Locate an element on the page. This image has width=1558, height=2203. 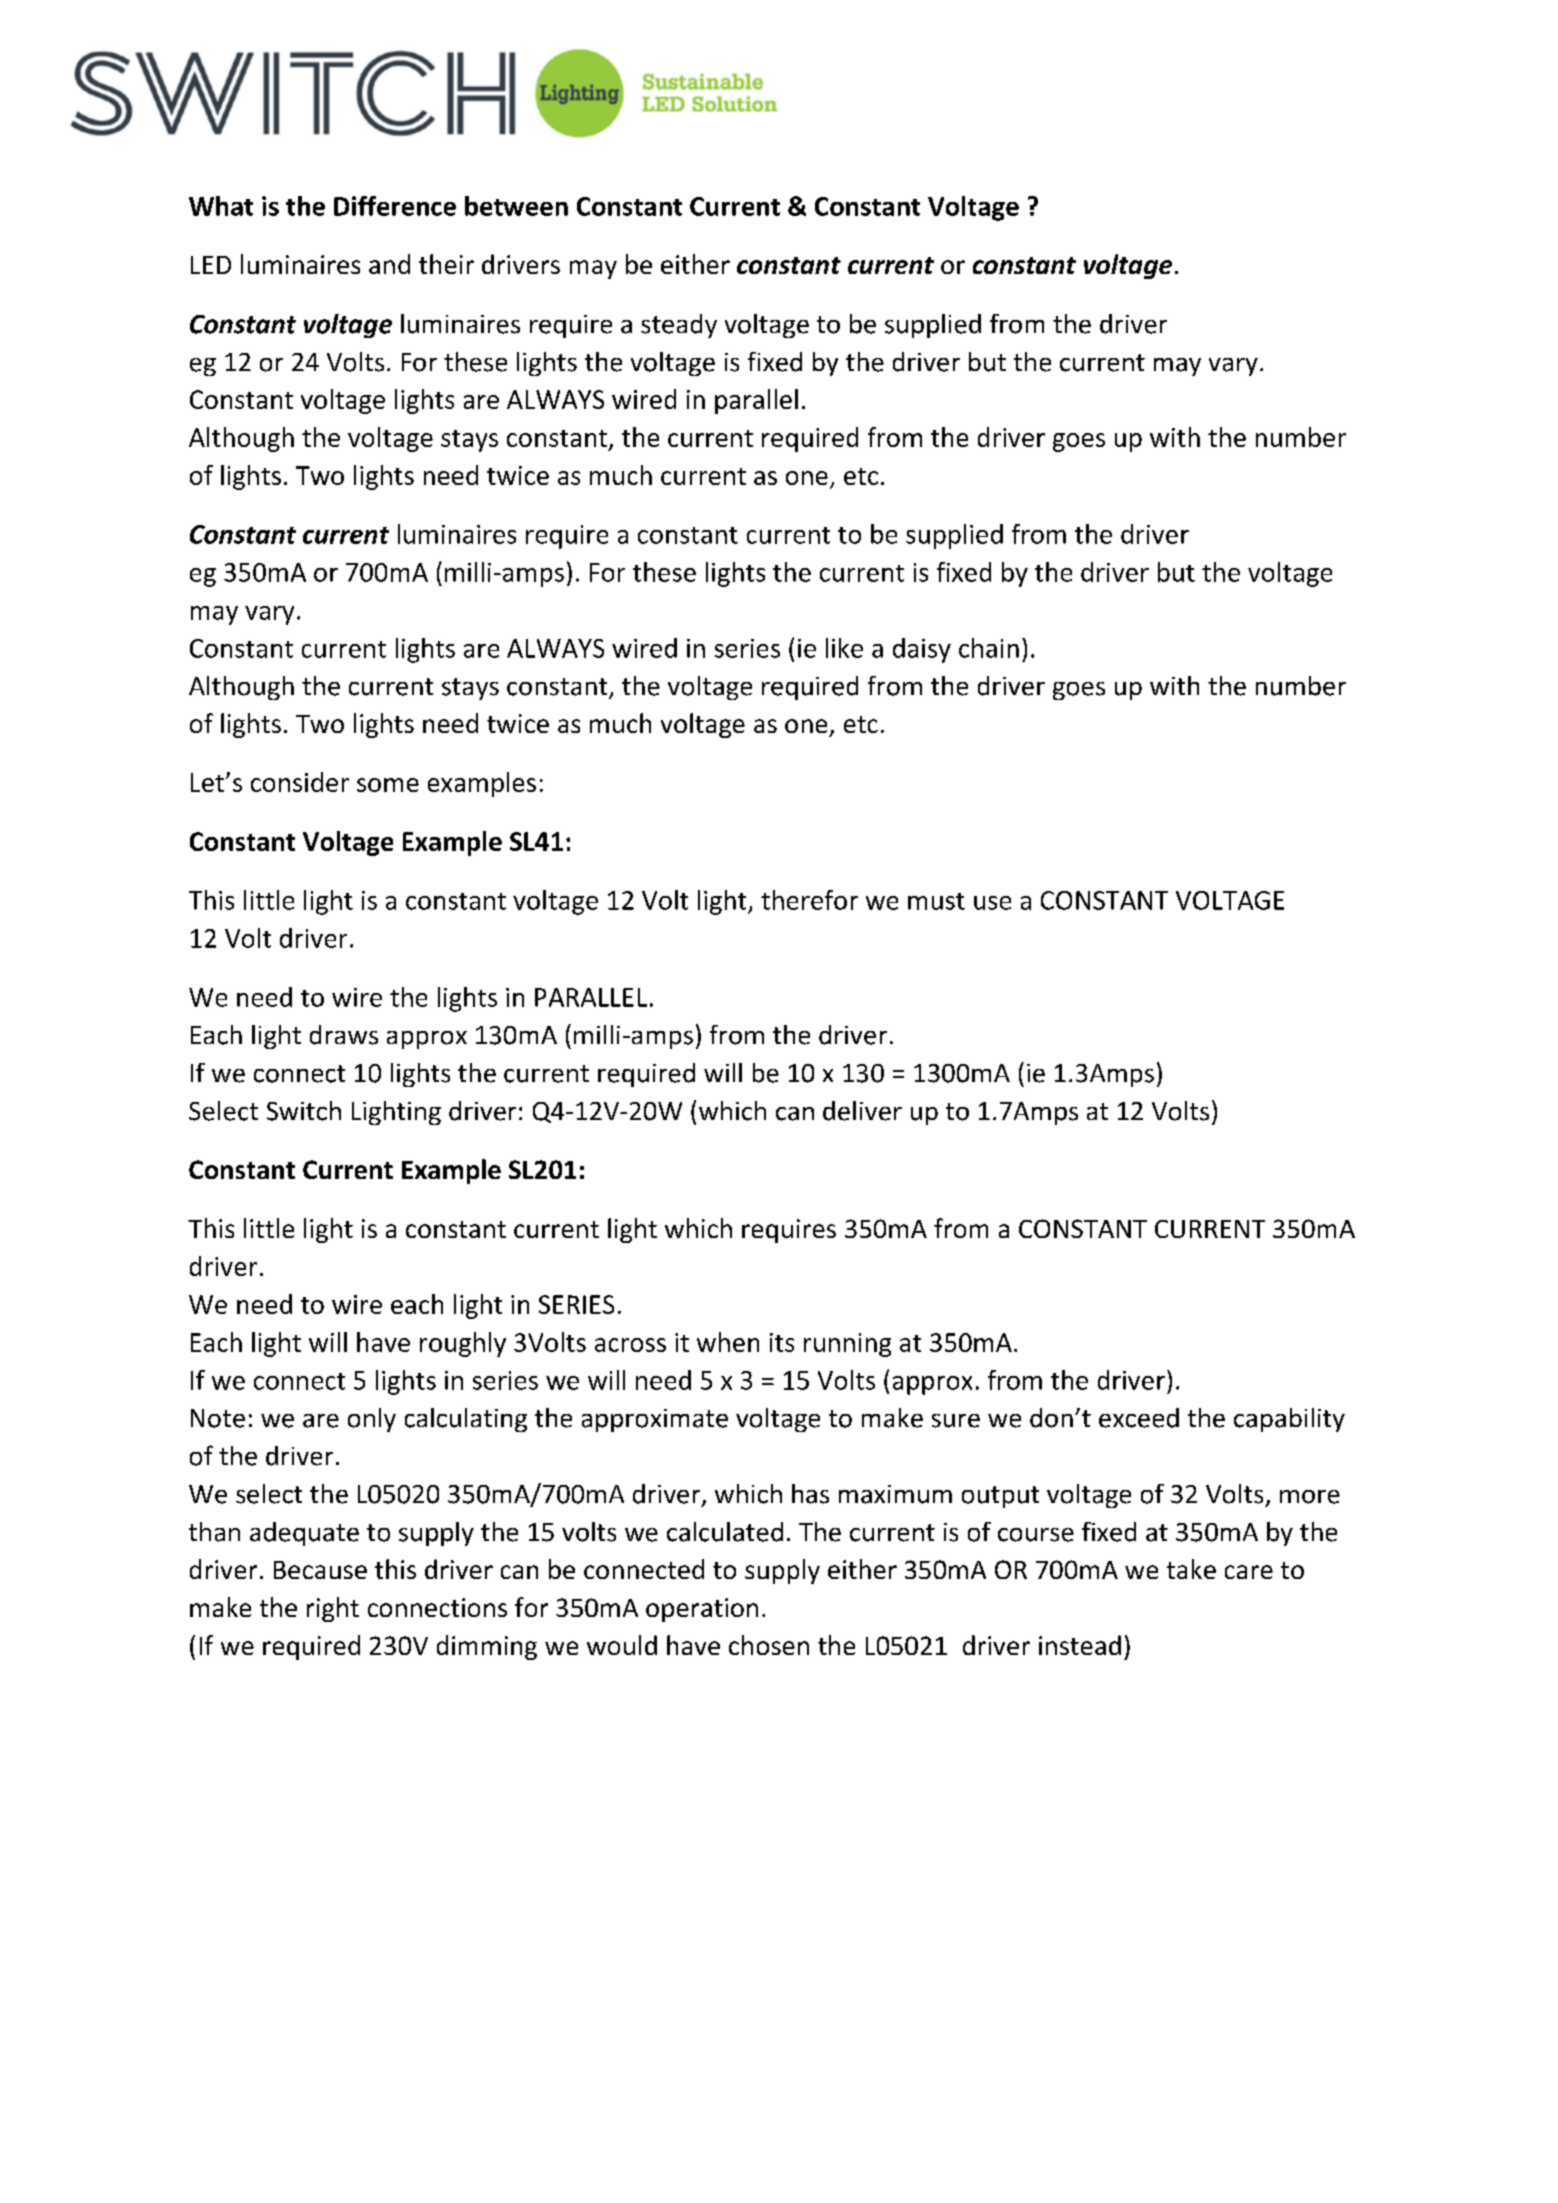
right is located at coordinates (333, 1609).
